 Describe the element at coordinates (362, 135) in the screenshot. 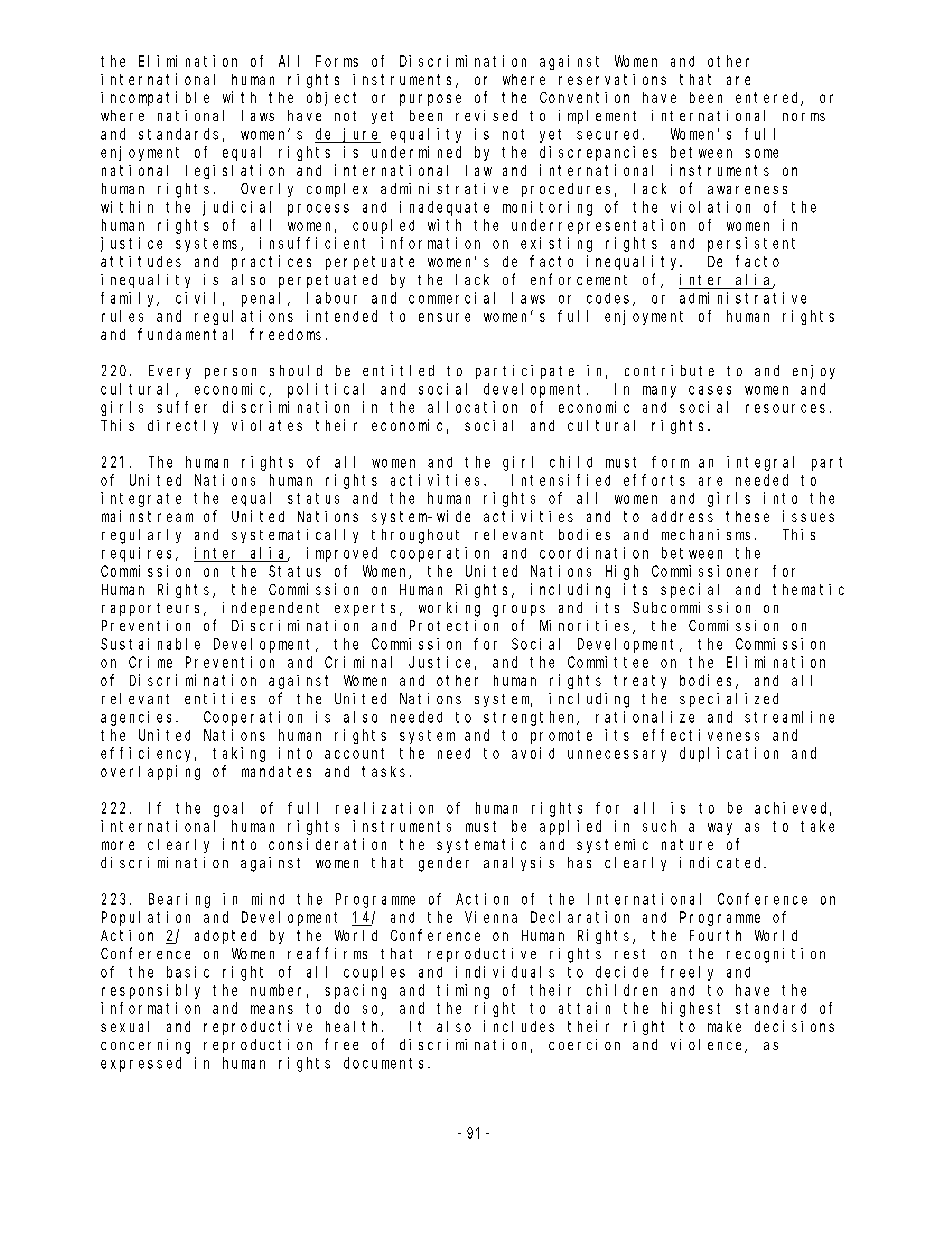

I see `jure` at that location.
